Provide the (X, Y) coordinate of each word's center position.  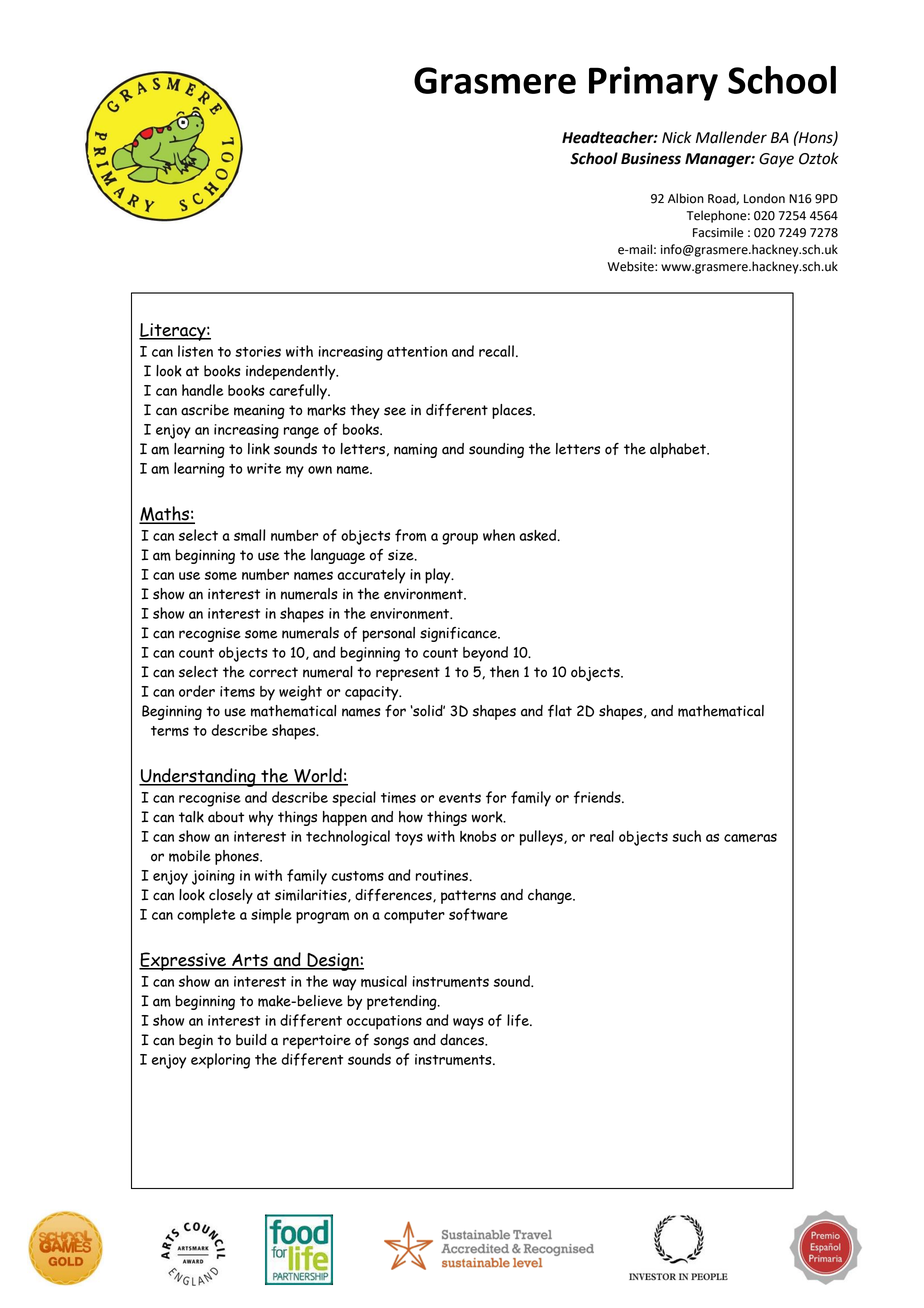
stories (258, 351)
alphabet (679, 450)
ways (468, 1023)
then (504, 672)
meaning (259, 411)
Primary (653, 83)
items (237, 691)
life (519, 1020)
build (251, 1040)
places (513, 411)
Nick (677, 137)
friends (598, 797)
